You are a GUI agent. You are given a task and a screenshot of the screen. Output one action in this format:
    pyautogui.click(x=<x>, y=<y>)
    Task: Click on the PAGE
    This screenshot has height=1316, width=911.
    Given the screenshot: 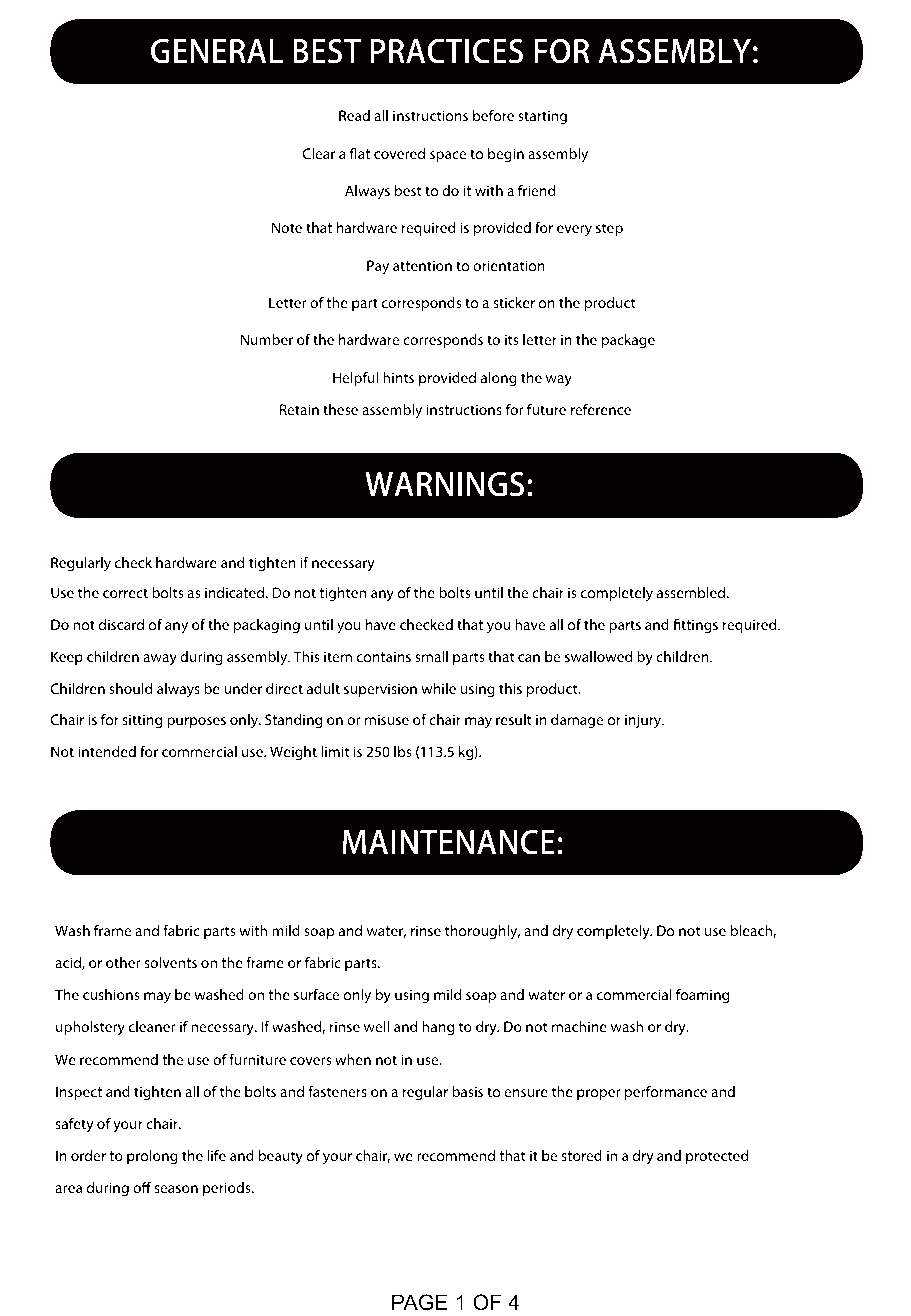 What is the action you would take?
    pyautogui.click(x=420, y=1302)
